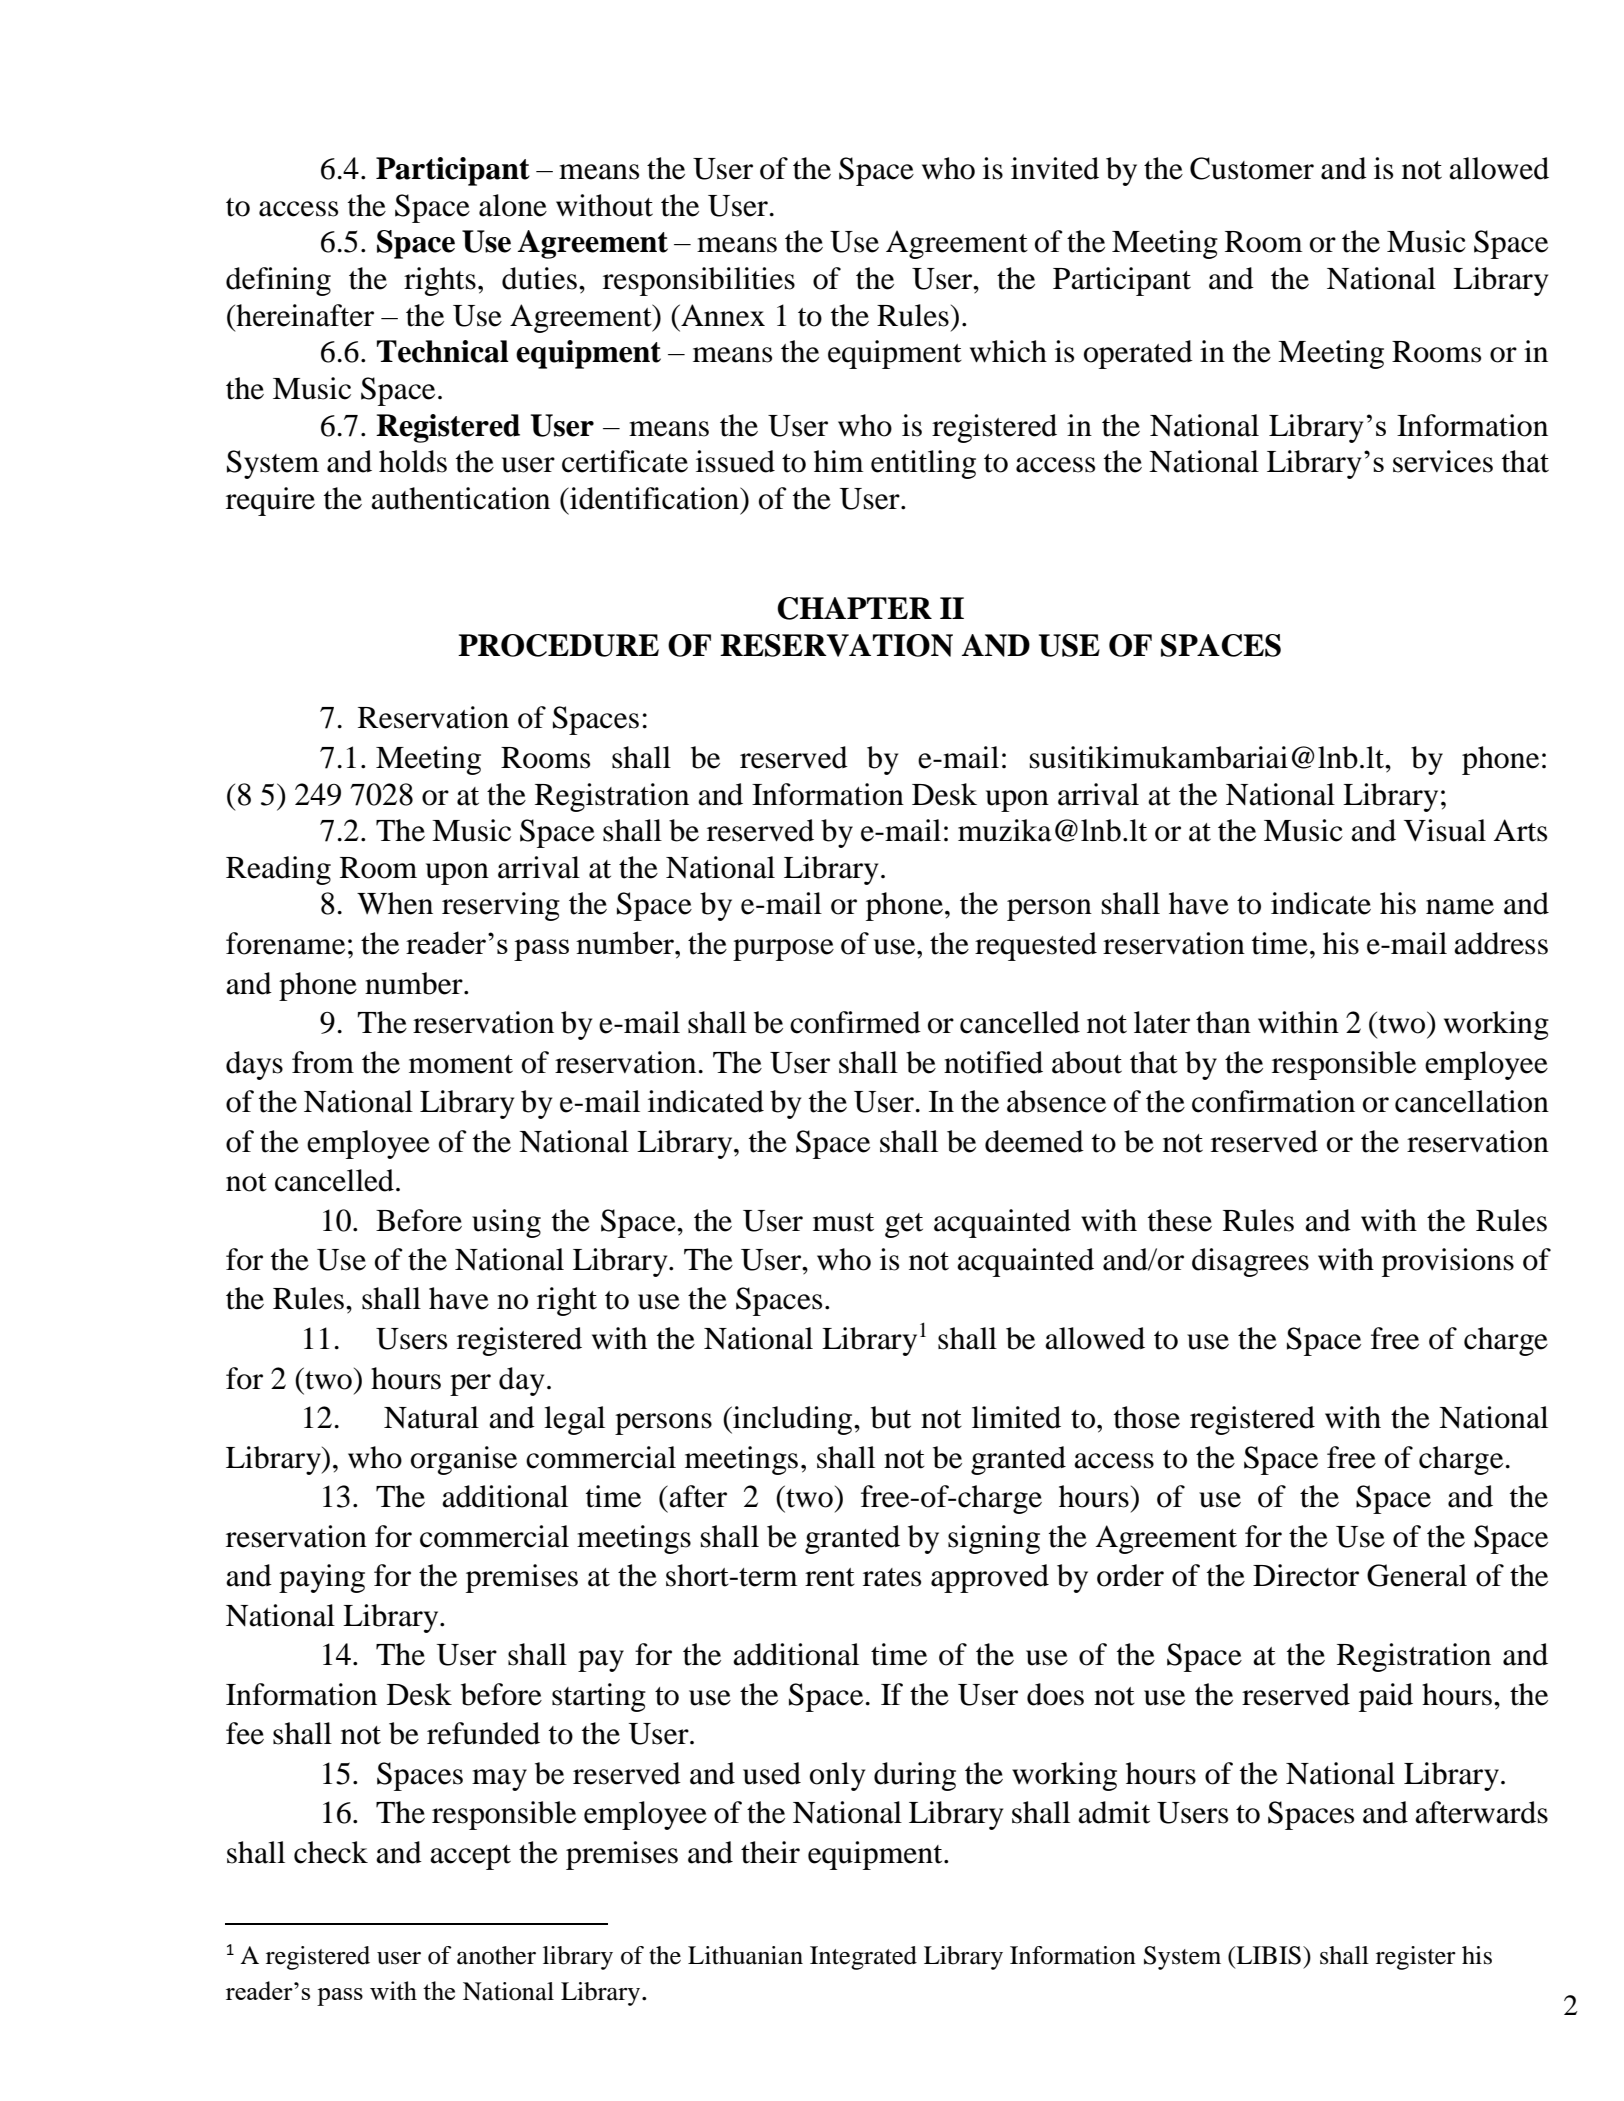 The image size is (1624, 2101). Describe the element at coordinates (513, 205) in the screenshot. I see `alone` at that location.
